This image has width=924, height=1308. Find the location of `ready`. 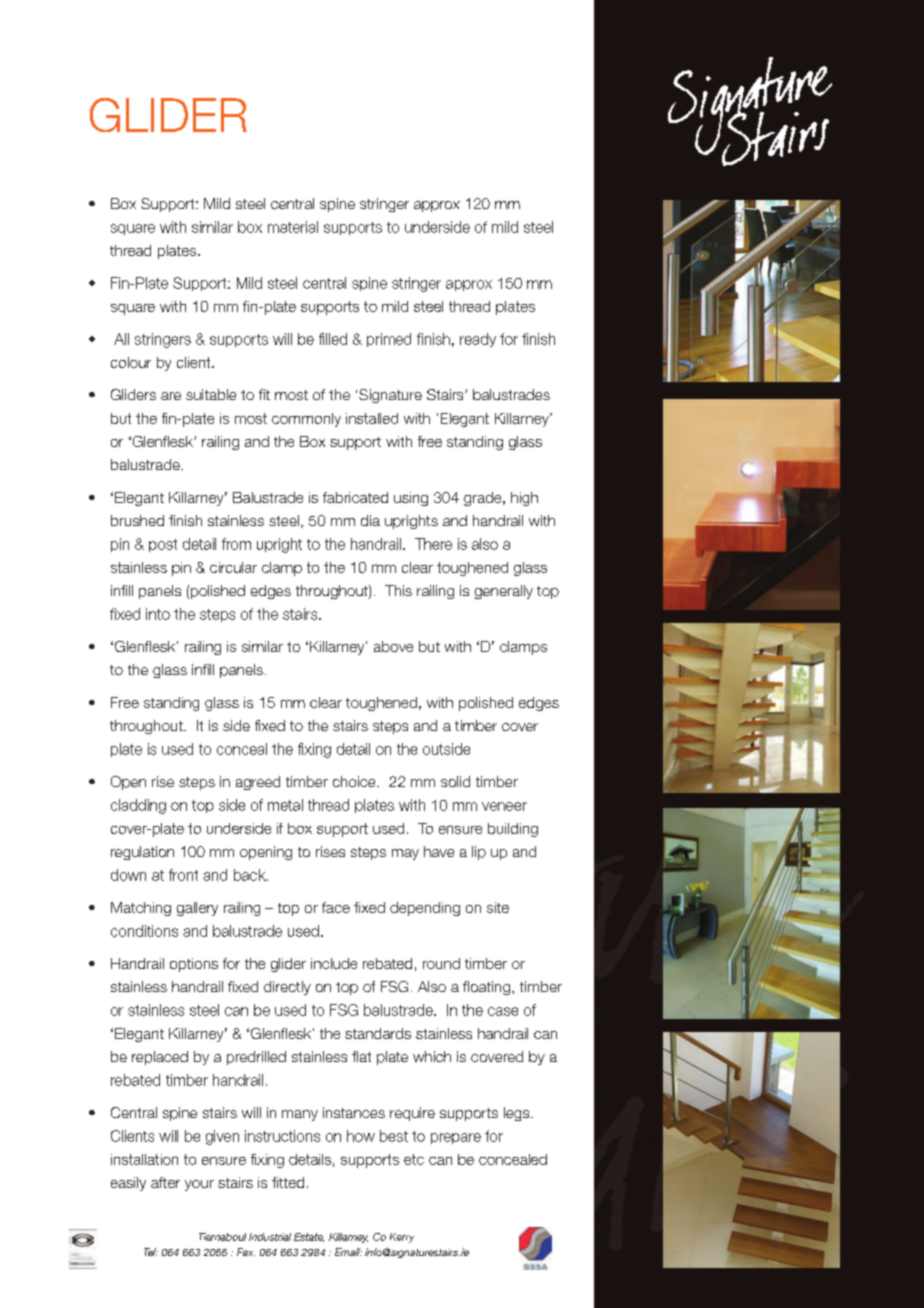

ready is located at coordinates (478, 340).
